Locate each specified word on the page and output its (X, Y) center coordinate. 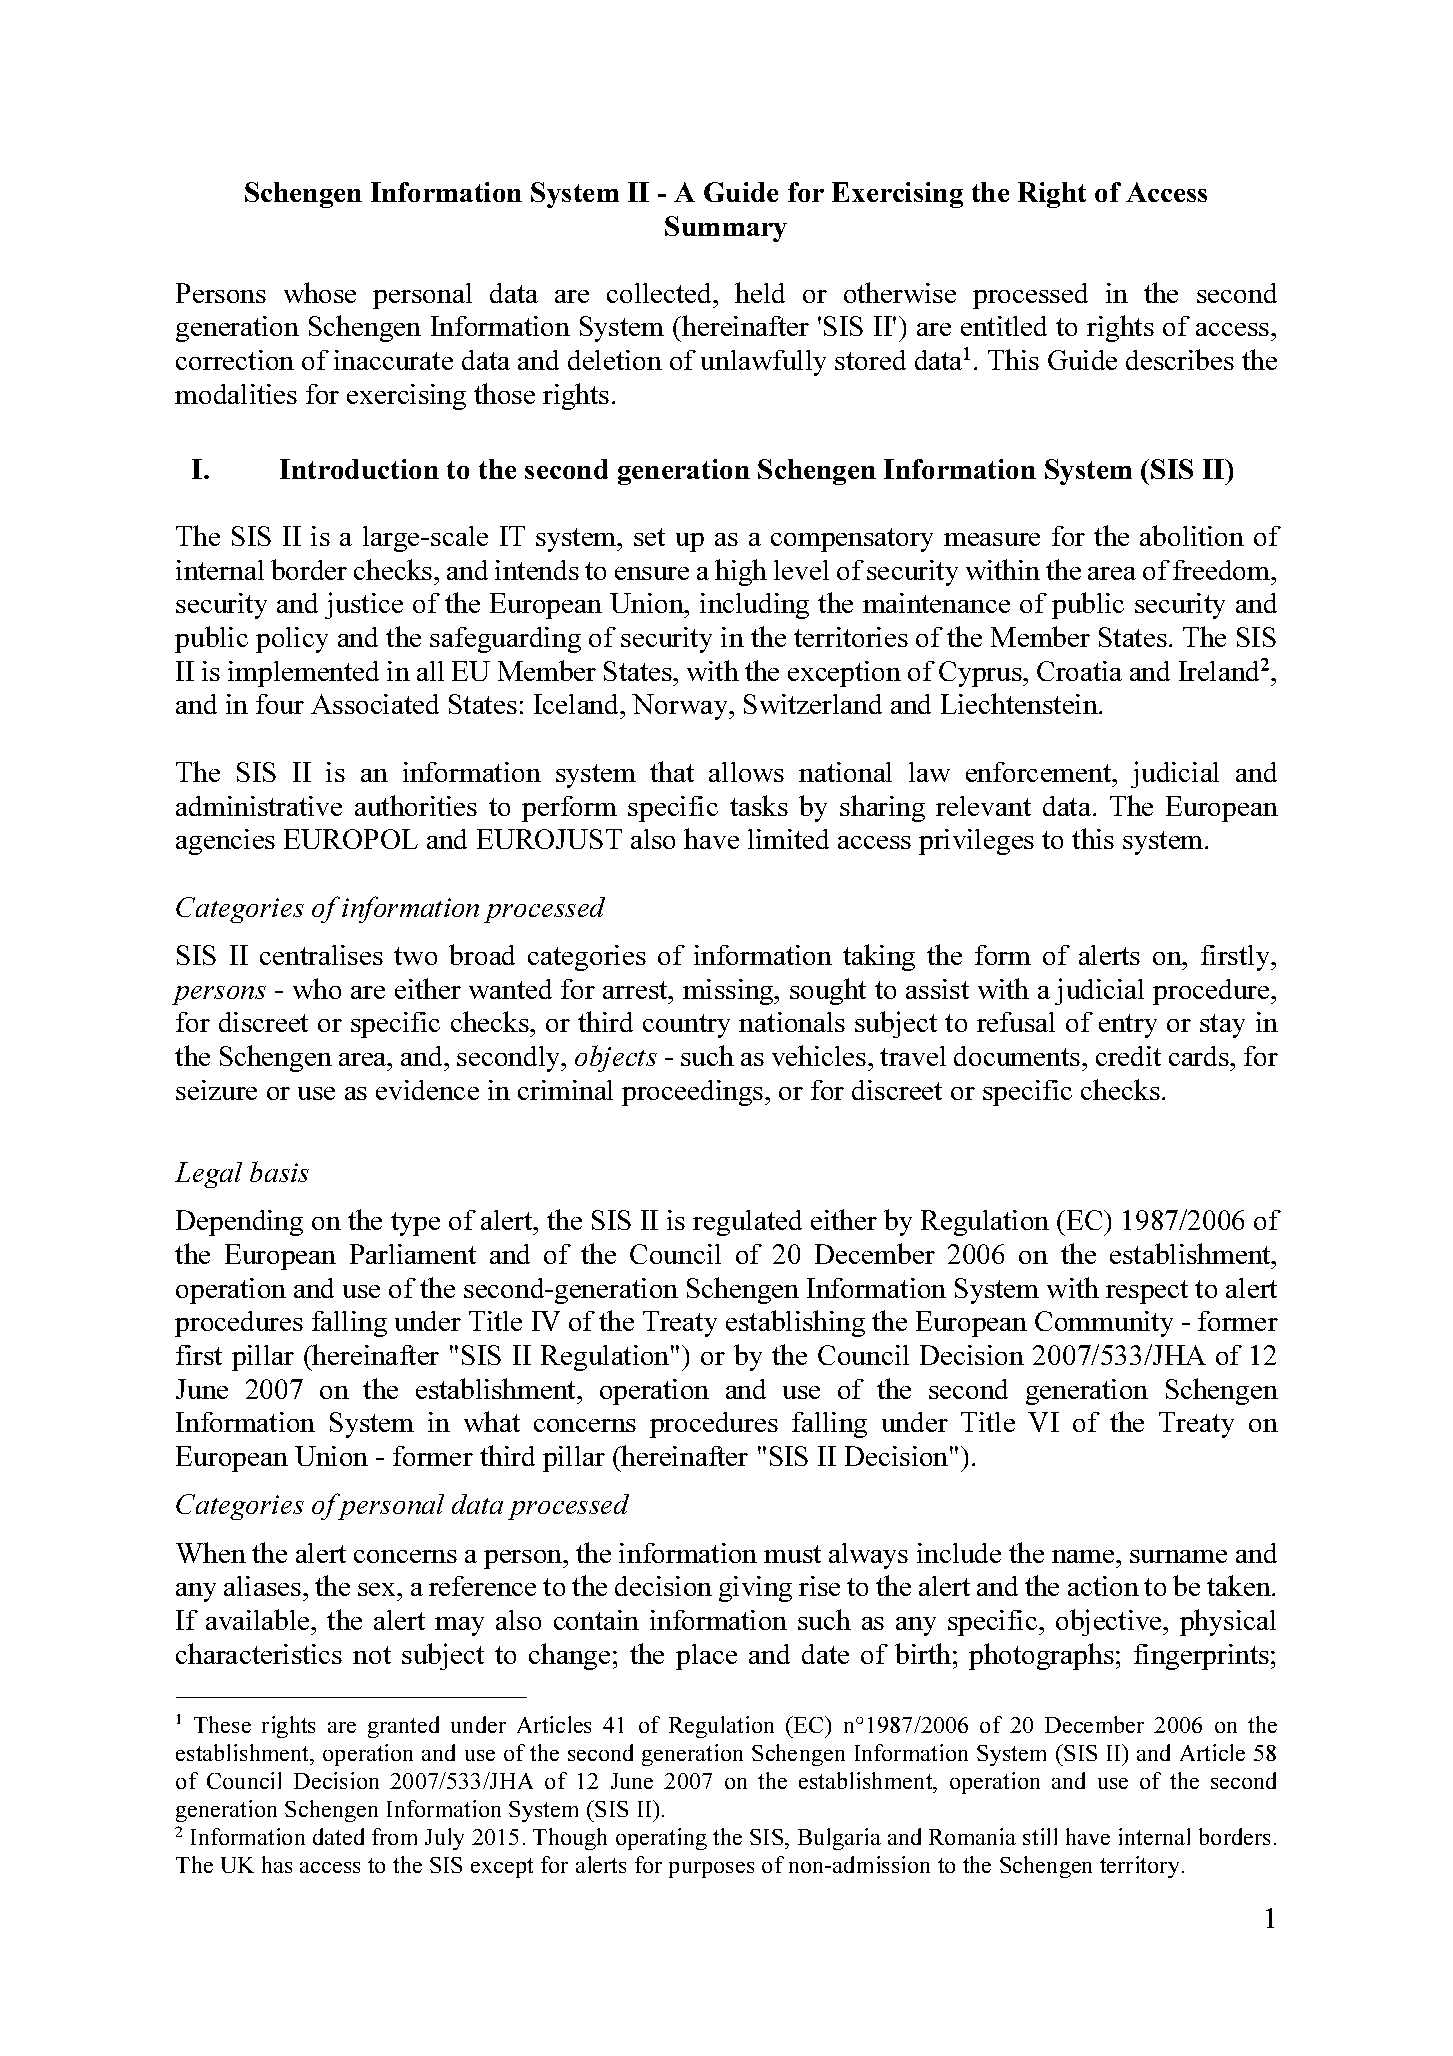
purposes (711, 1870)
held (760, 292)
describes (1180, 359)
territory (1141, 1867)
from (394, 1836)
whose (320, 292)
